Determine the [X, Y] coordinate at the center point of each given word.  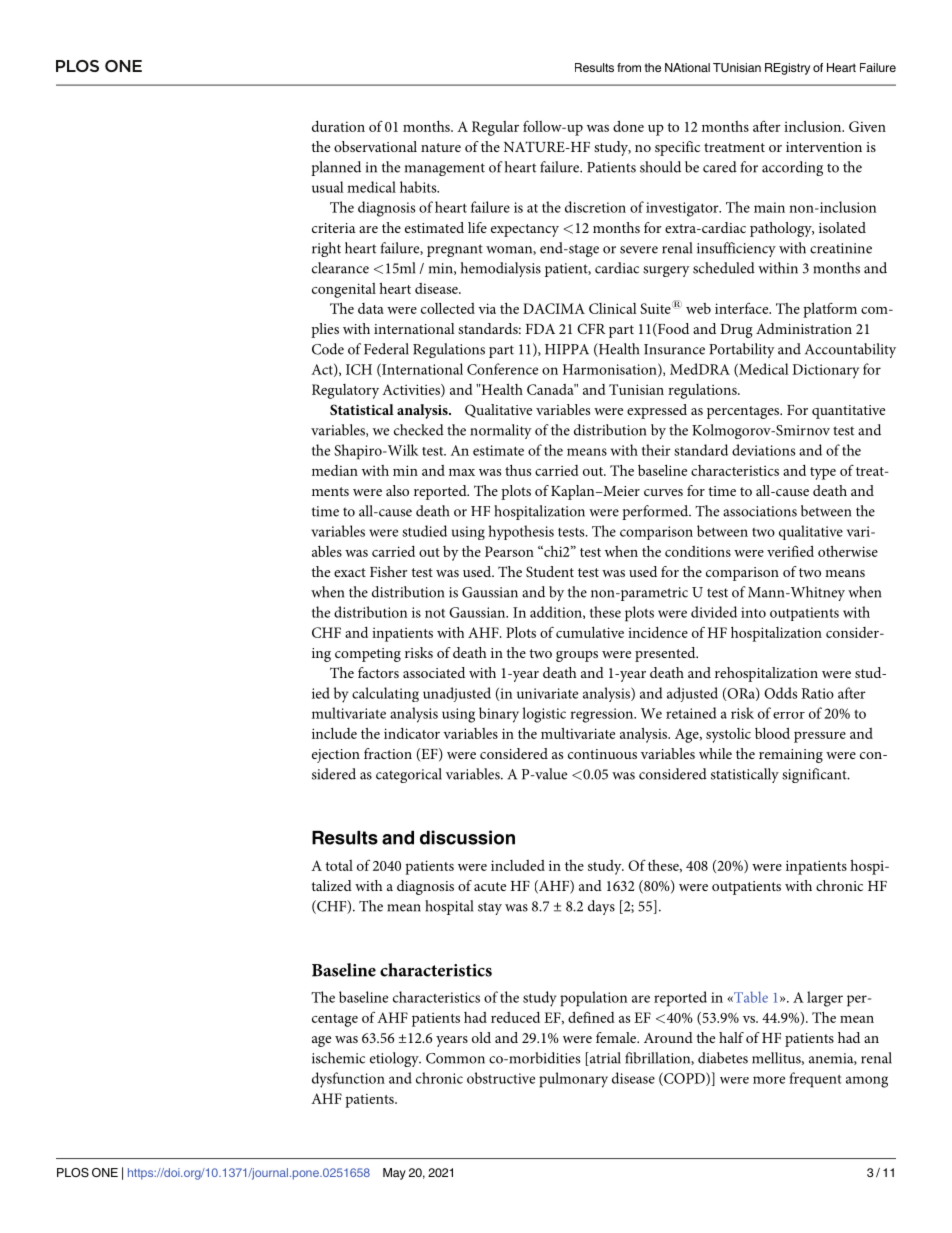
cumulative [590, 632]
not [435, 613]
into [753, 612]
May [394, 1174]
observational [375, 146]
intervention [824, 147]
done [628, 126]
